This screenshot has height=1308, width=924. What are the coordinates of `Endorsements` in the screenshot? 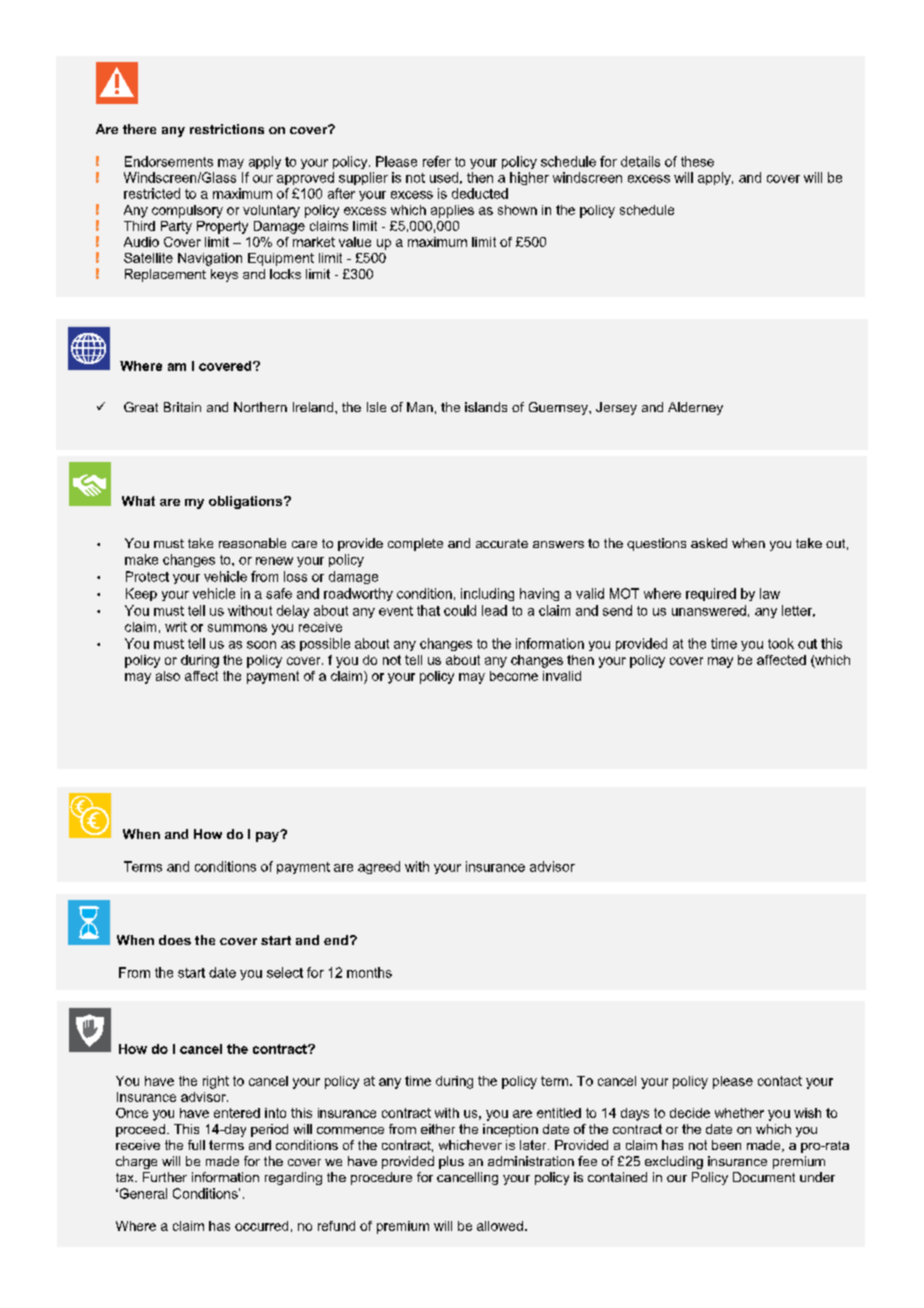 It's located at (169, 161).
